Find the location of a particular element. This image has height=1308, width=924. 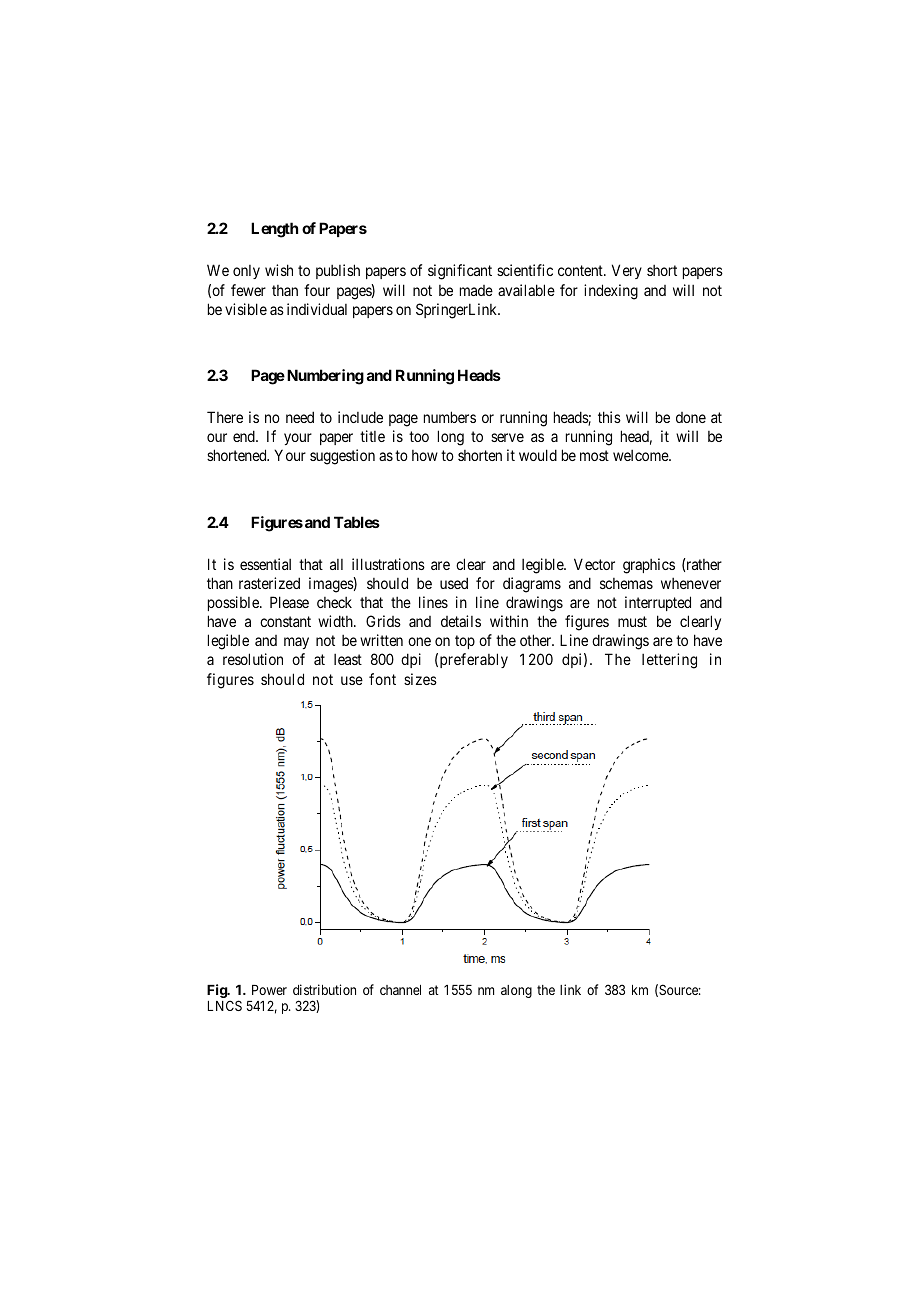

wish is located at coordinates (279, 270).
